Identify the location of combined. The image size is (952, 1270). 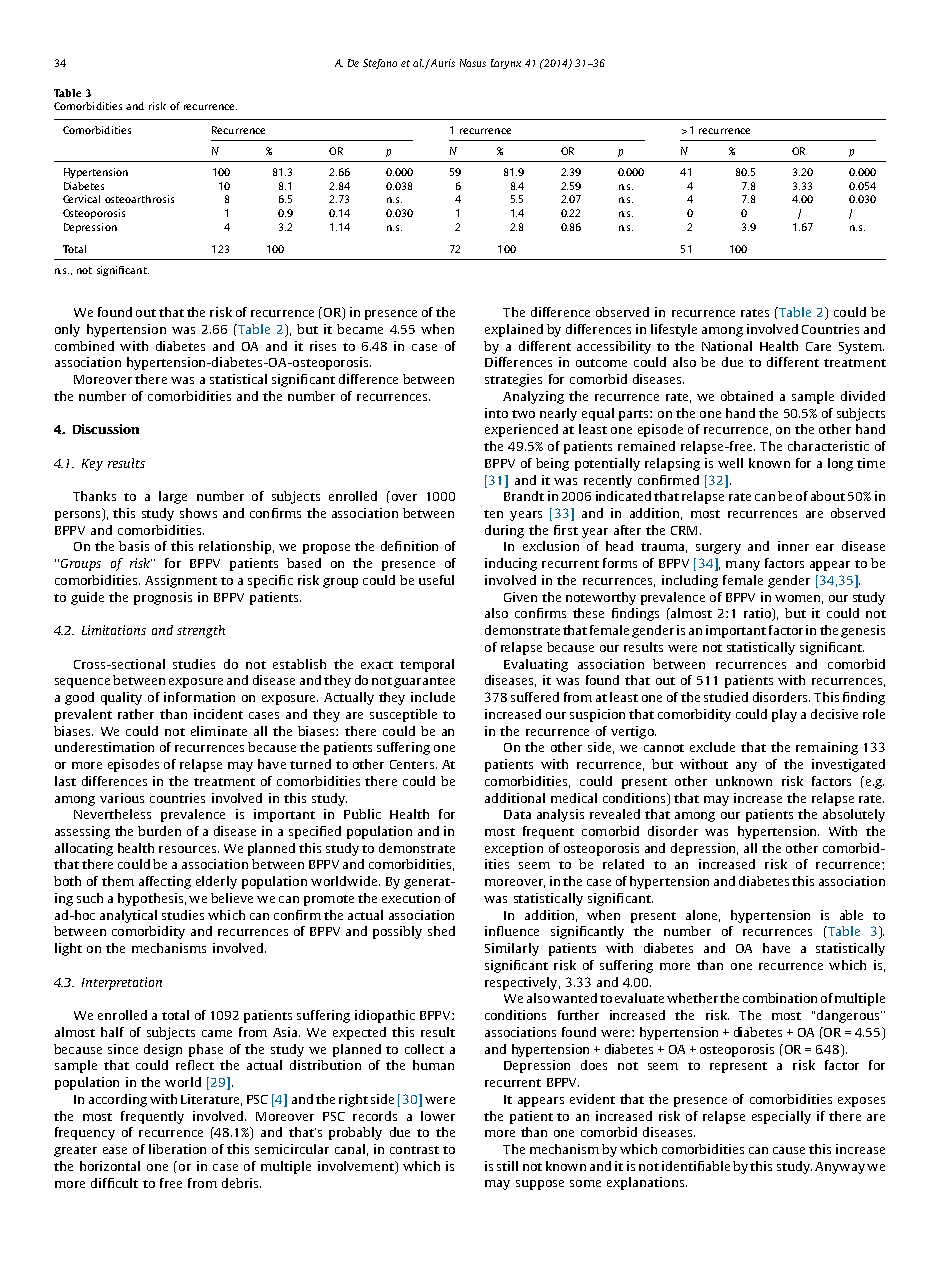
(84, 346).
